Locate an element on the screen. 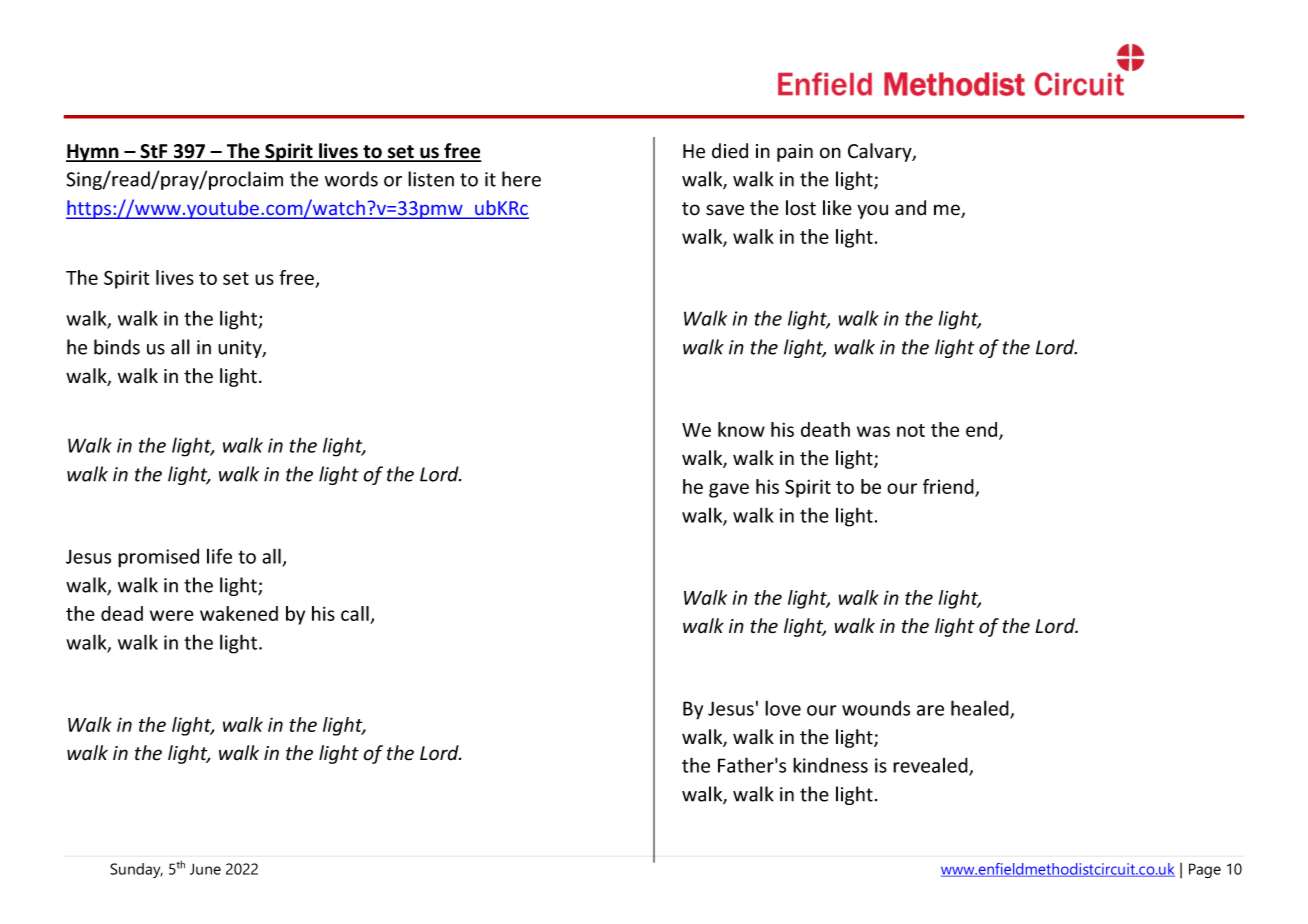 The image size is (1308, 924). June is located at coordinates (205, 869).
